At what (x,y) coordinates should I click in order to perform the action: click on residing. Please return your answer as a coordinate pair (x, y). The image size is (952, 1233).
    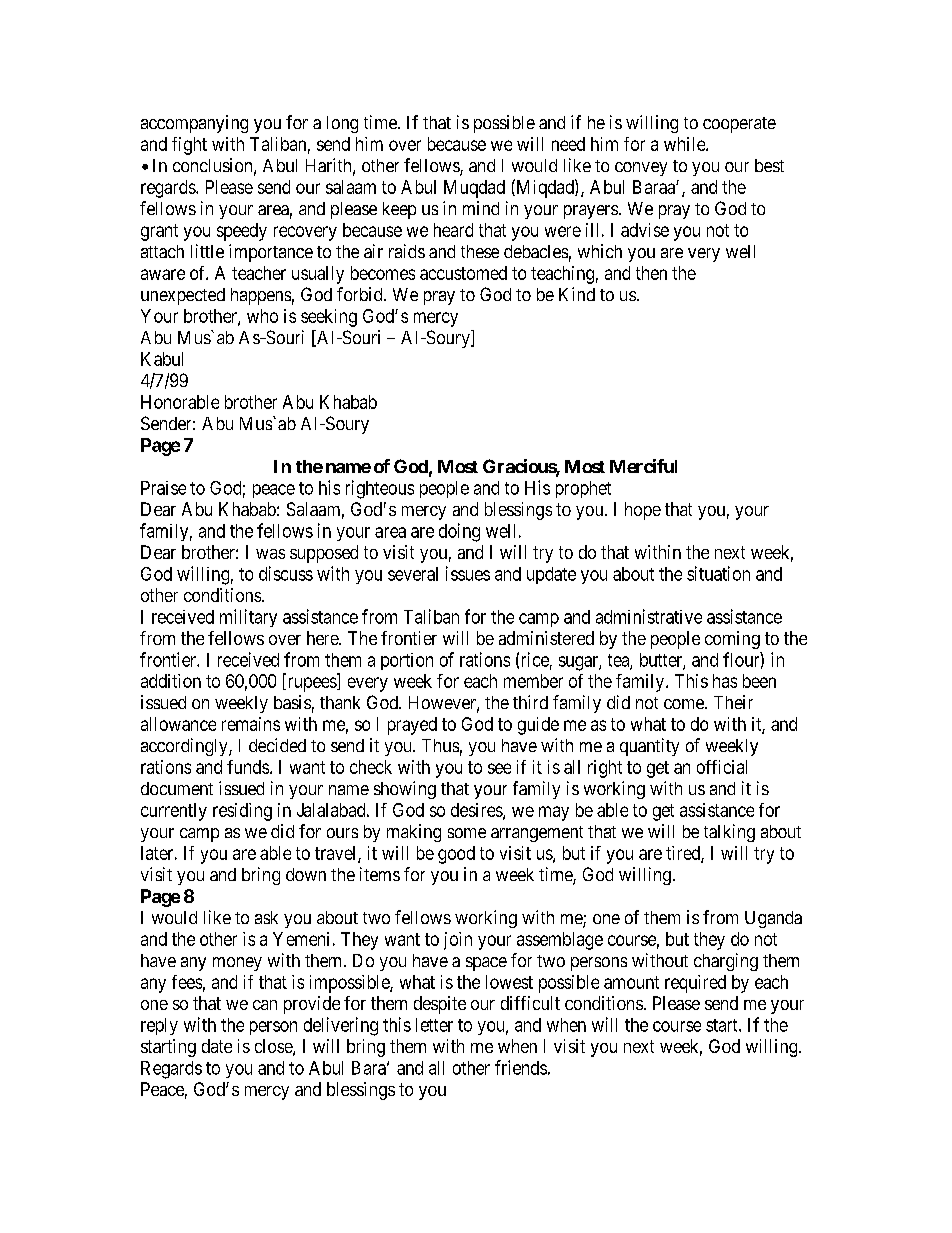
    Looking at the image, I should click on (242, 812).
